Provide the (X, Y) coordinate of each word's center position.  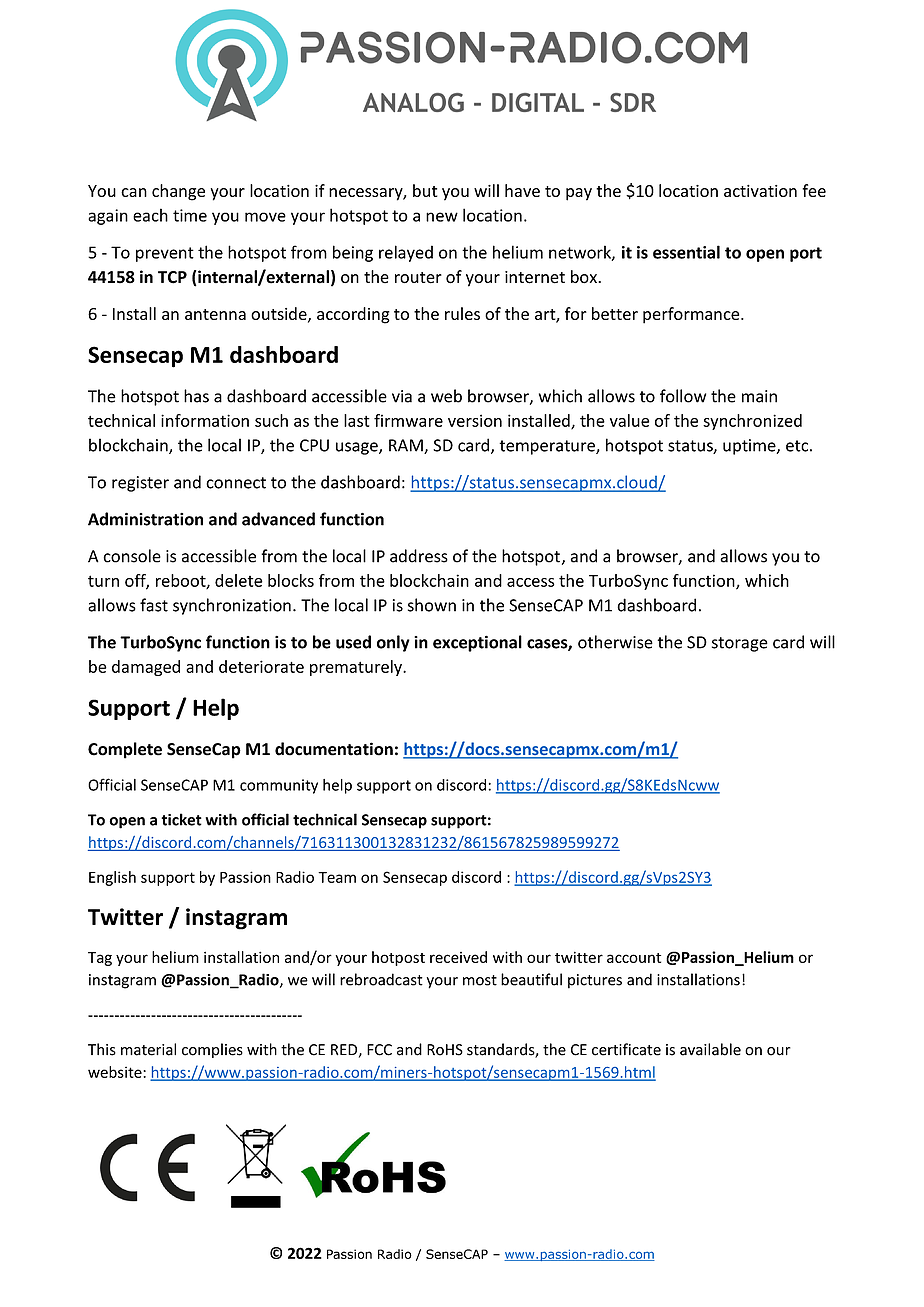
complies (212, 1050)
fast (154, 605)
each (150, 215)
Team (337, 877)
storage (740, 644)
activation (760, 191)
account (634, 958)
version (475, 420)
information (205, 420)
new (442, 217)
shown (432, 605)
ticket (181, 819)
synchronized (752, 422)
